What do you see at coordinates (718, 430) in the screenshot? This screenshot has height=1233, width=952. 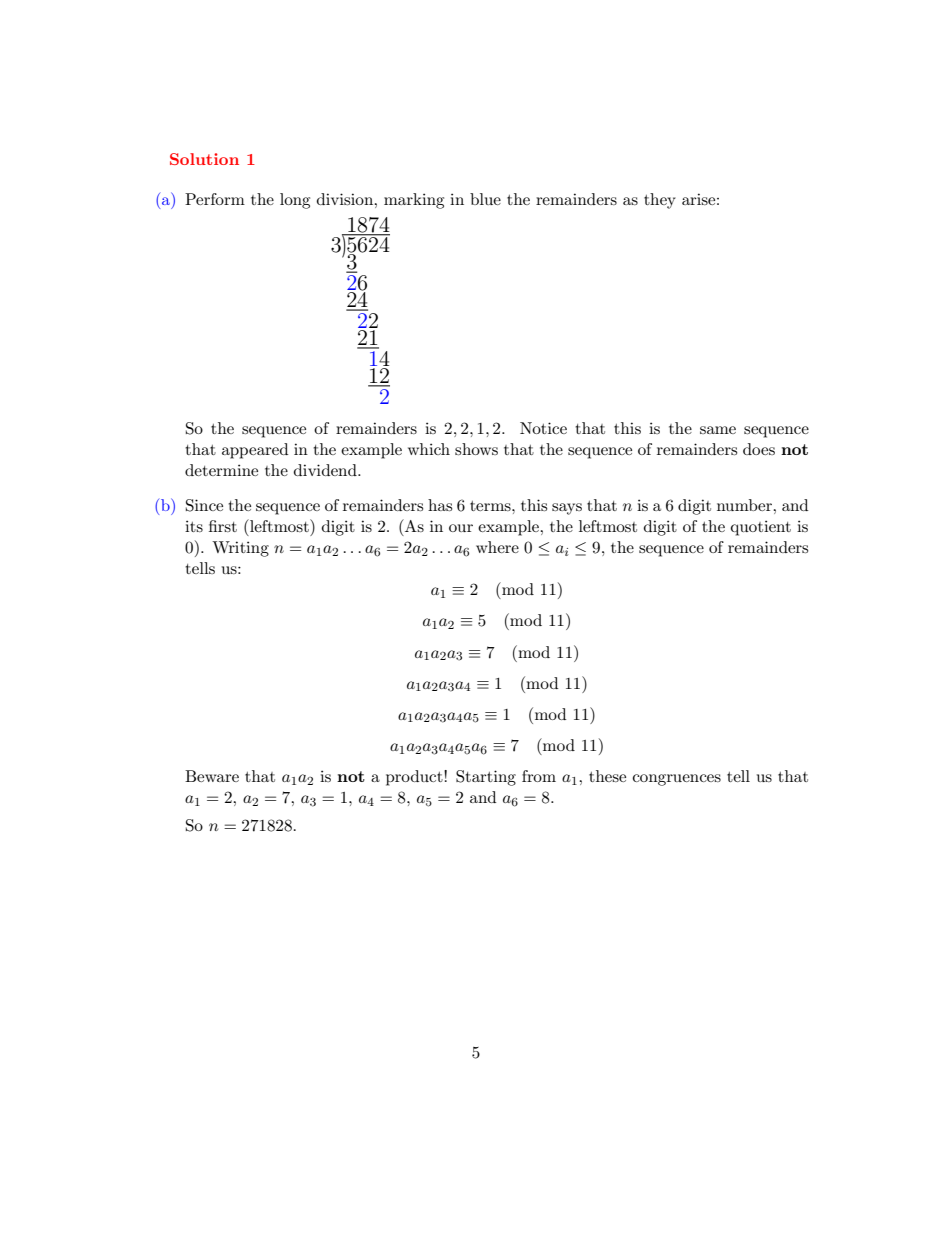 I see `same` at bounding box center [718, 430].
